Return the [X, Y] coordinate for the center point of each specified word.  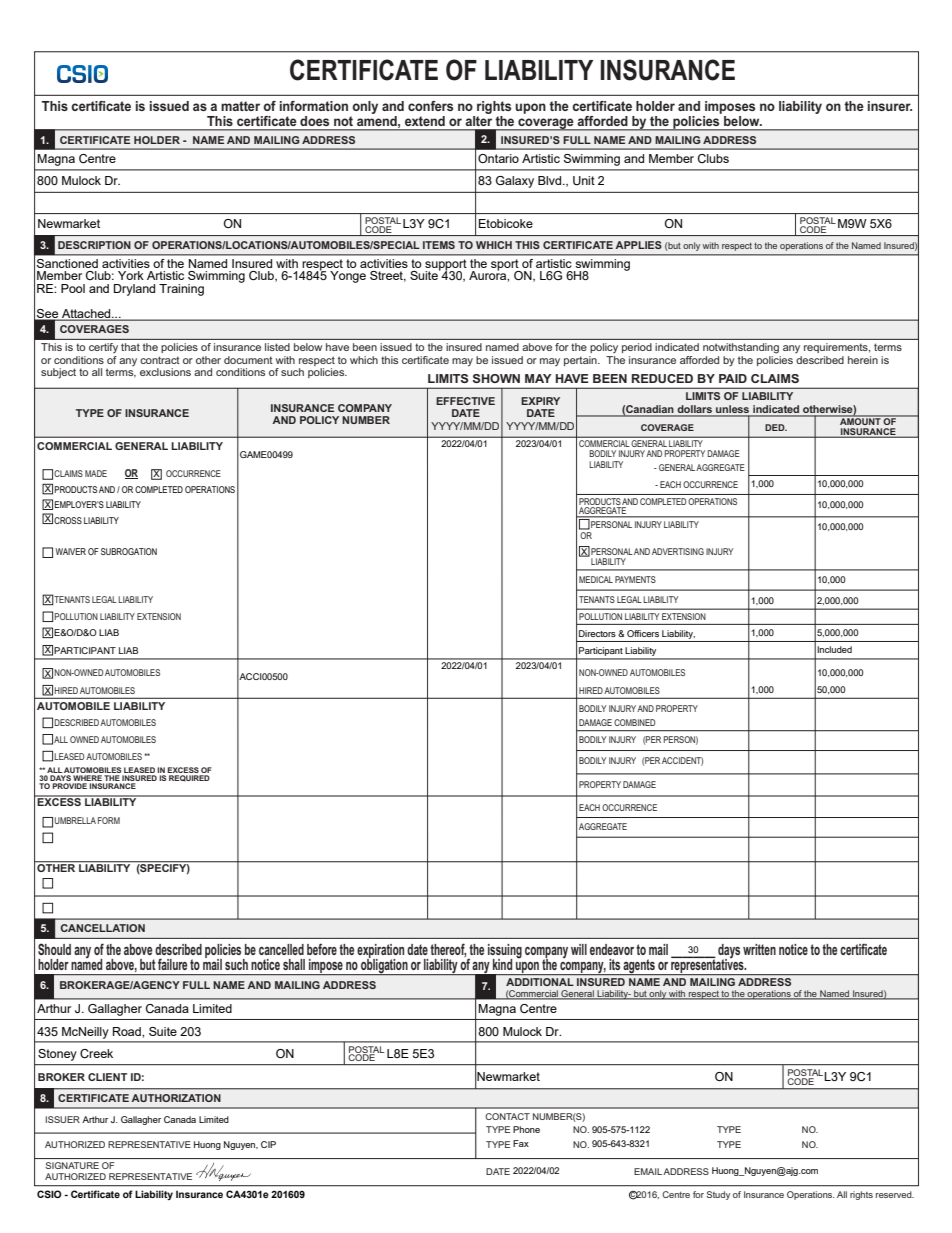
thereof [448, 950]
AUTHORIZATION [176, 1098]
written [759, 949]
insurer [890, 106]
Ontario [498, 158]
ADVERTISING [678, 551]
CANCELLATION [103, 928]
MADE [96, 473]
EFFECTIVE [465, 401]
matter [240, 106]
